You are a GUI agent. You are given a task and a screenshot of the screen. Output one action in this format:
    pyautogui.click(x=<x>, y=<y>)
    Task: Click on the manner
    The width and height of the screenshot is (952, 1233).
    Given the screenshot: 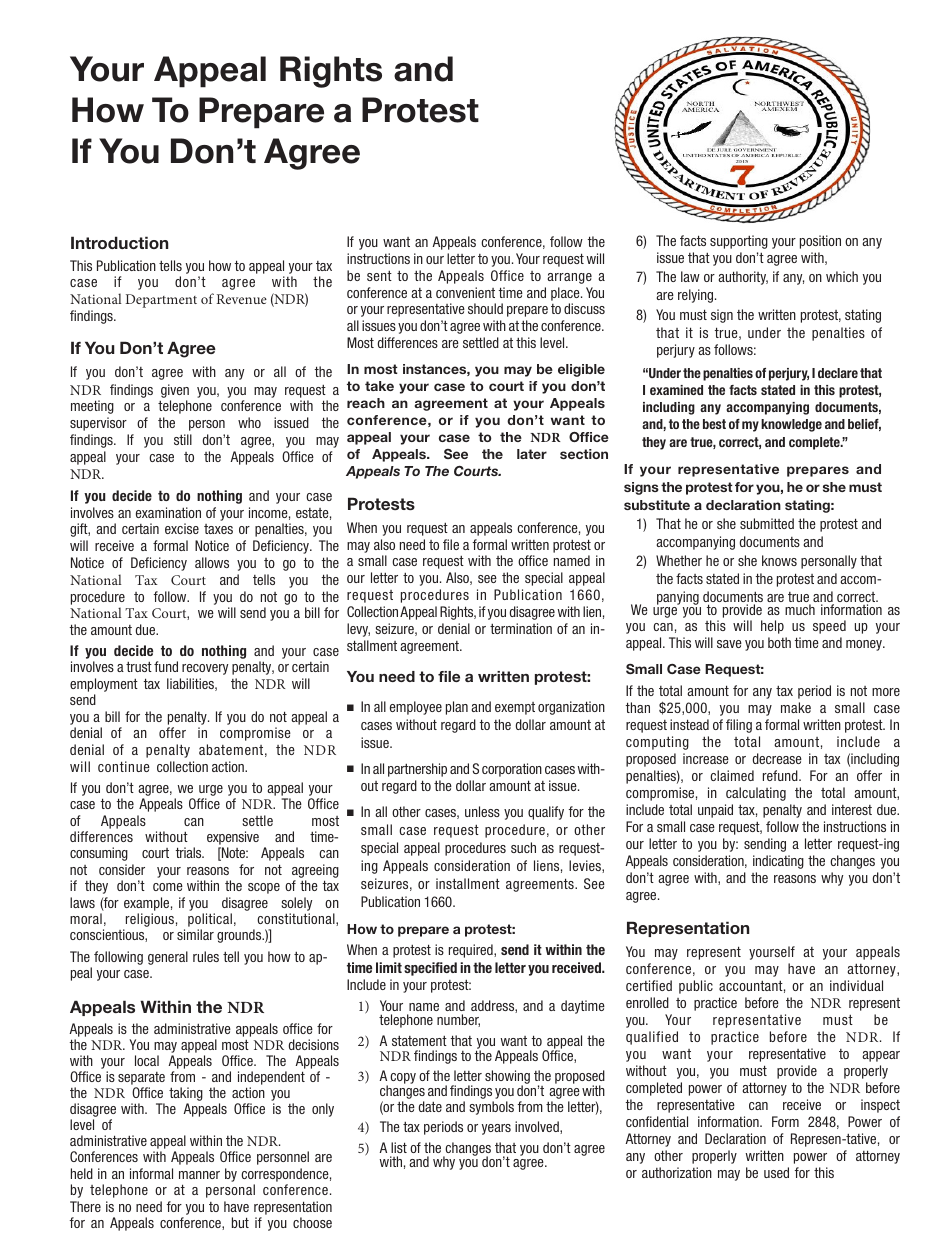 What is the action you would take?
    pyautogui.click(x=199, y=1175)
